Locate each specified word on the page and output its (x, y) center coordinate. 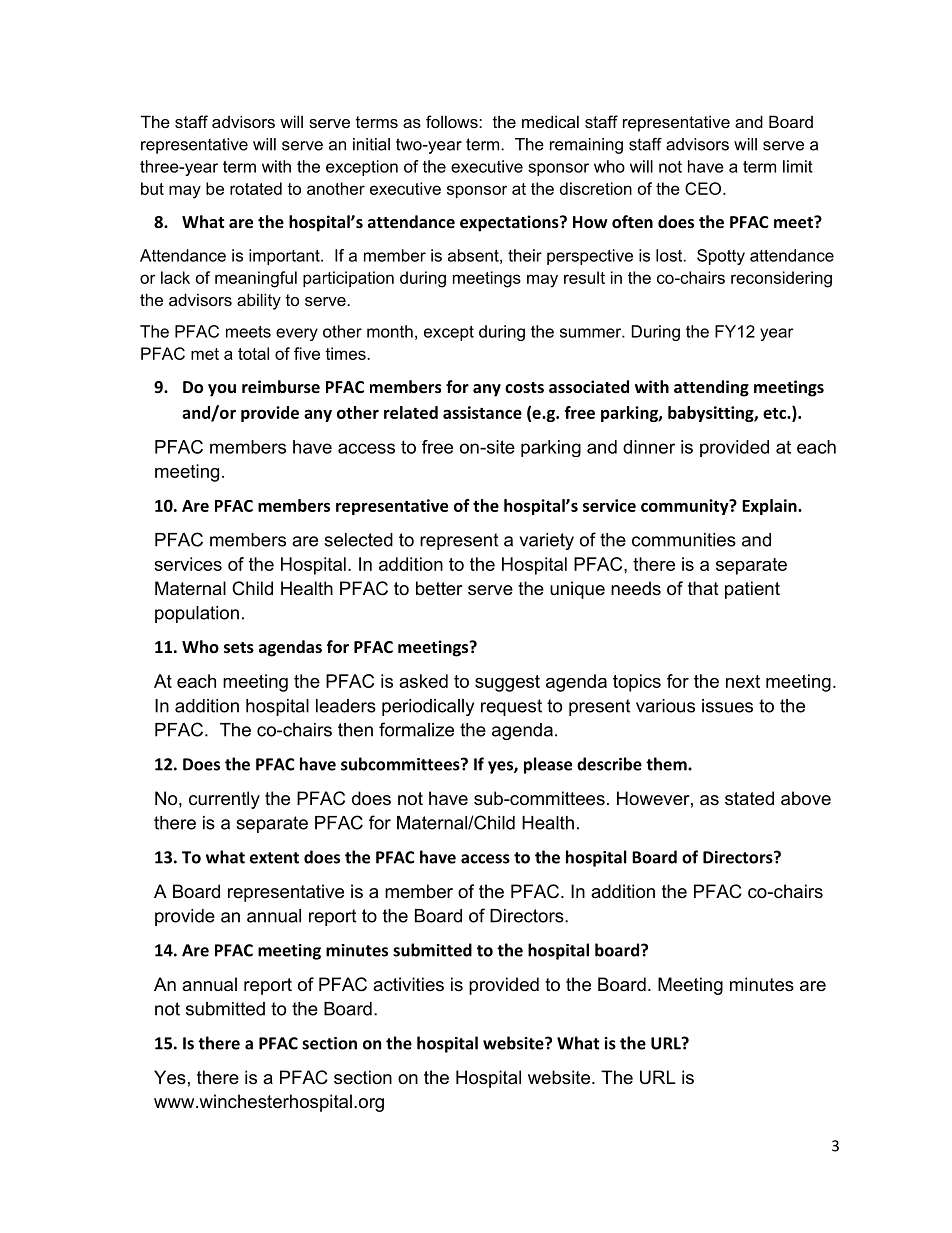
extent (274, 858)
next (743, 681)
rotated (256, 188)
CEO (704, 188)
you (222, 390)
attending (711, 388)
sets (239, 647)
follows (453, 121)
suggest (507, 683)
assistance (482, 412)
